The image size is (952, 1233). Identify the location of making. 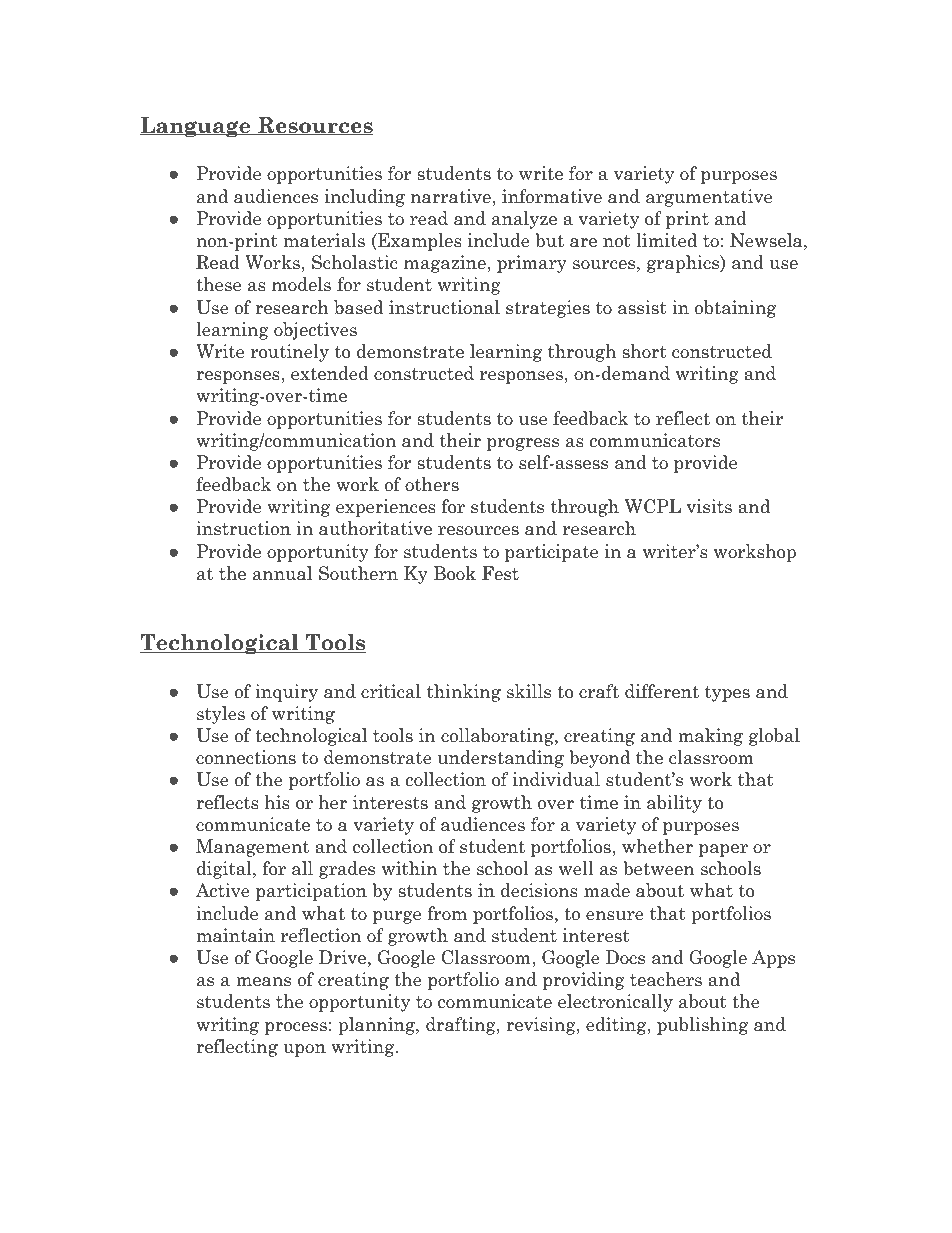
(710, 737).
